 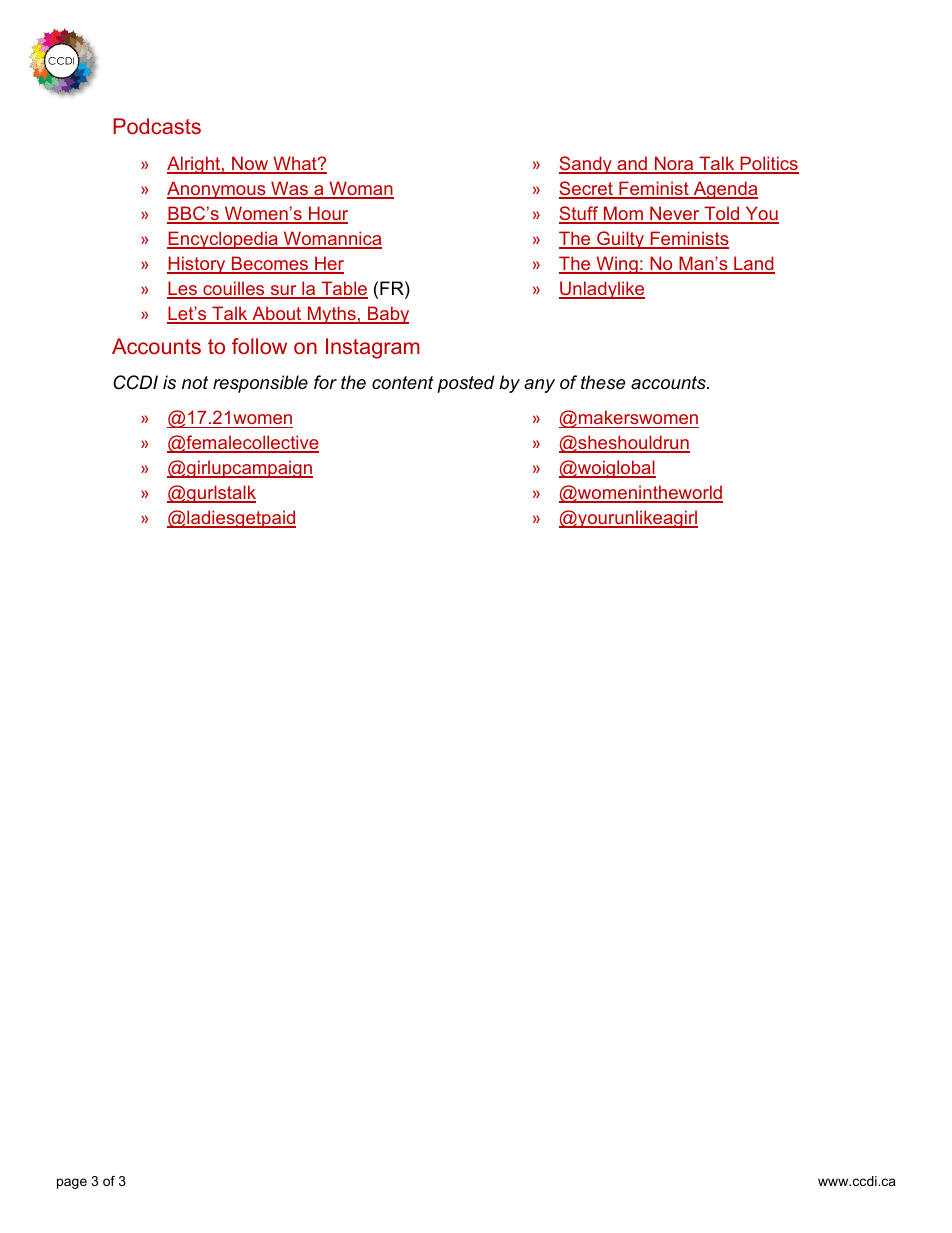 What do you see at coordinates (157, 126) in the image?
I see `Podcasts` at bounding box center [157, 126].
